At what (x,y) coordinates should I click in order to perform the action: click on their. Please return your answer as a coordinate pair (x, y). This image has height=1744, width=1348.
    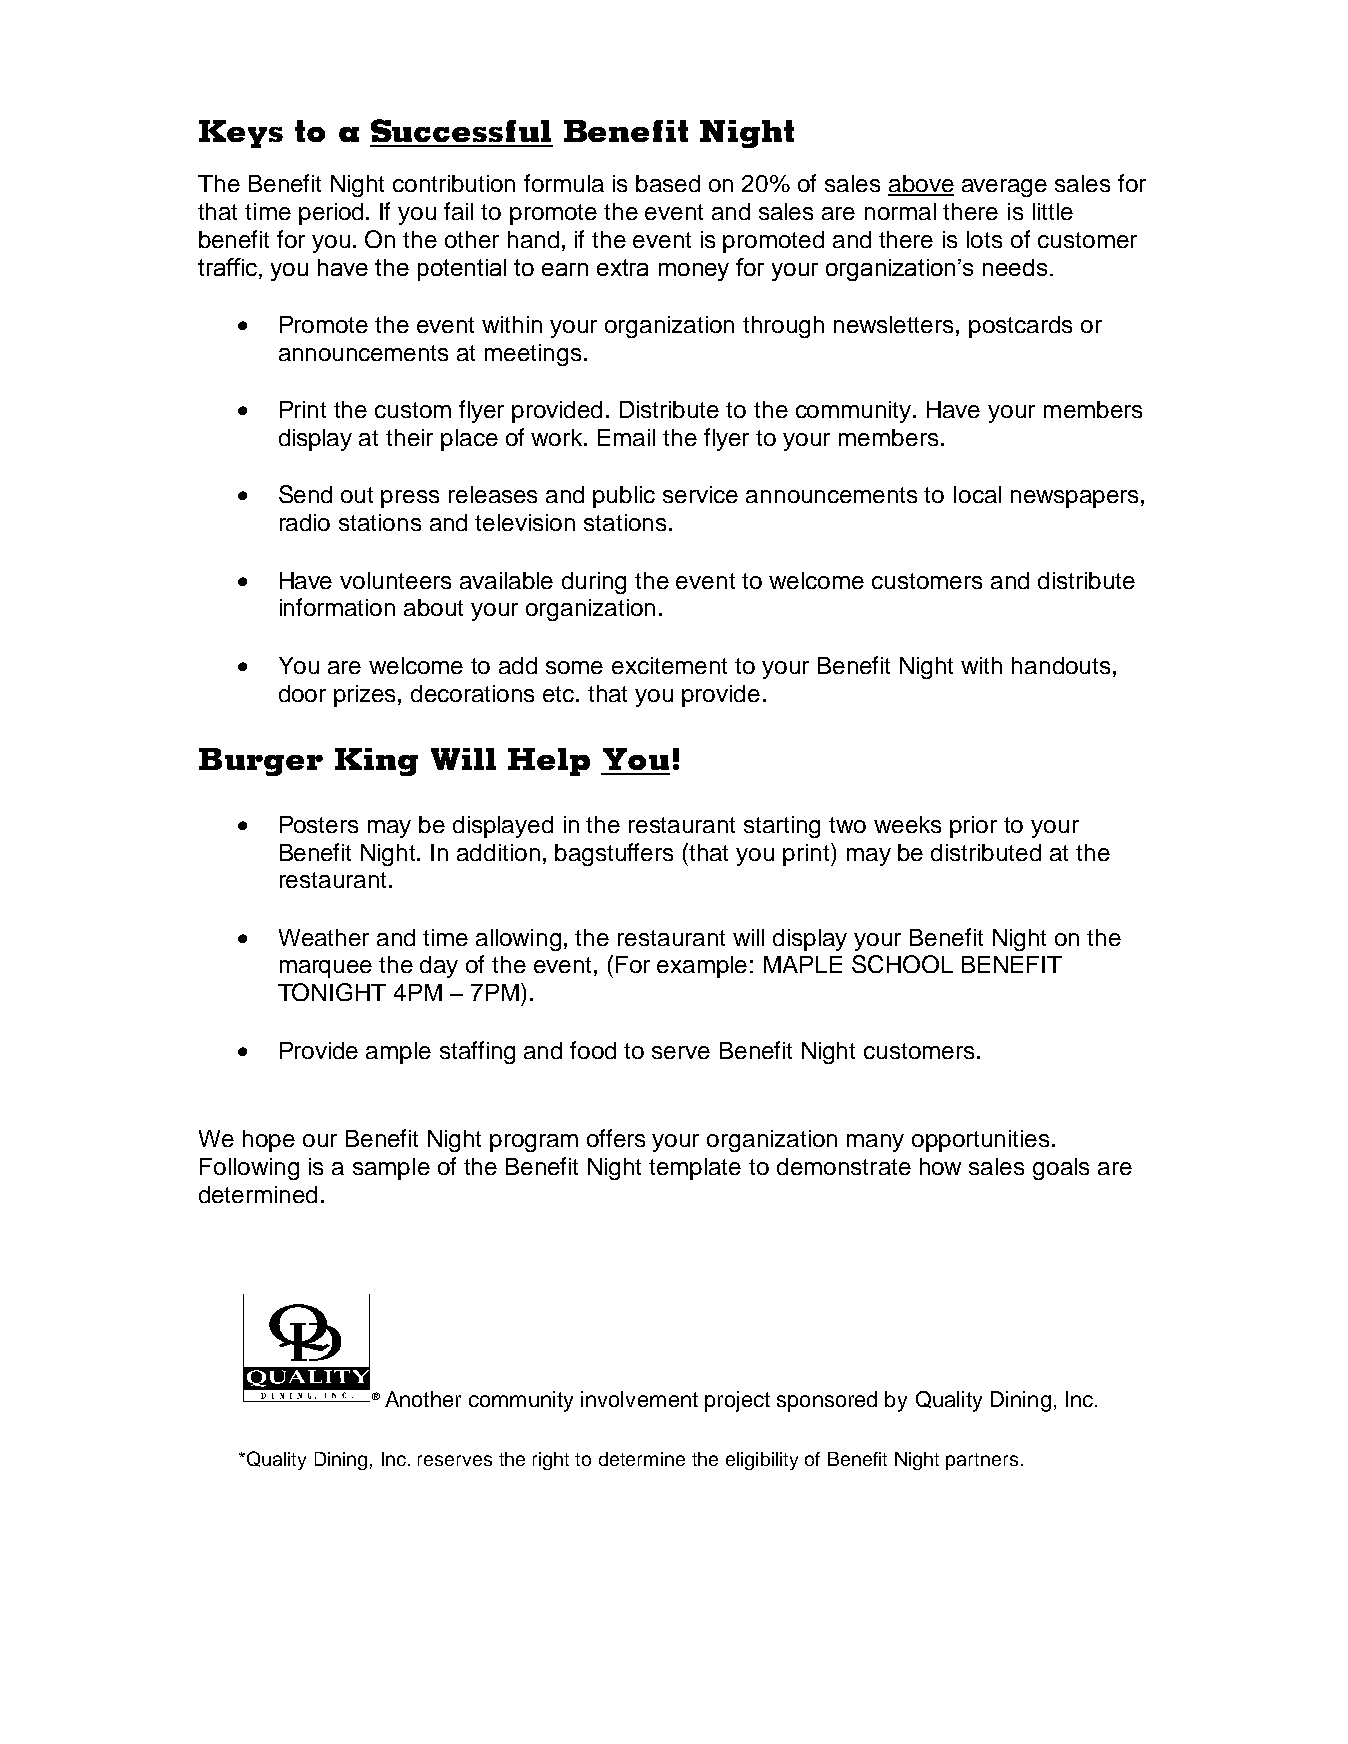
    Looking at the image, I should click on (409, 437).
